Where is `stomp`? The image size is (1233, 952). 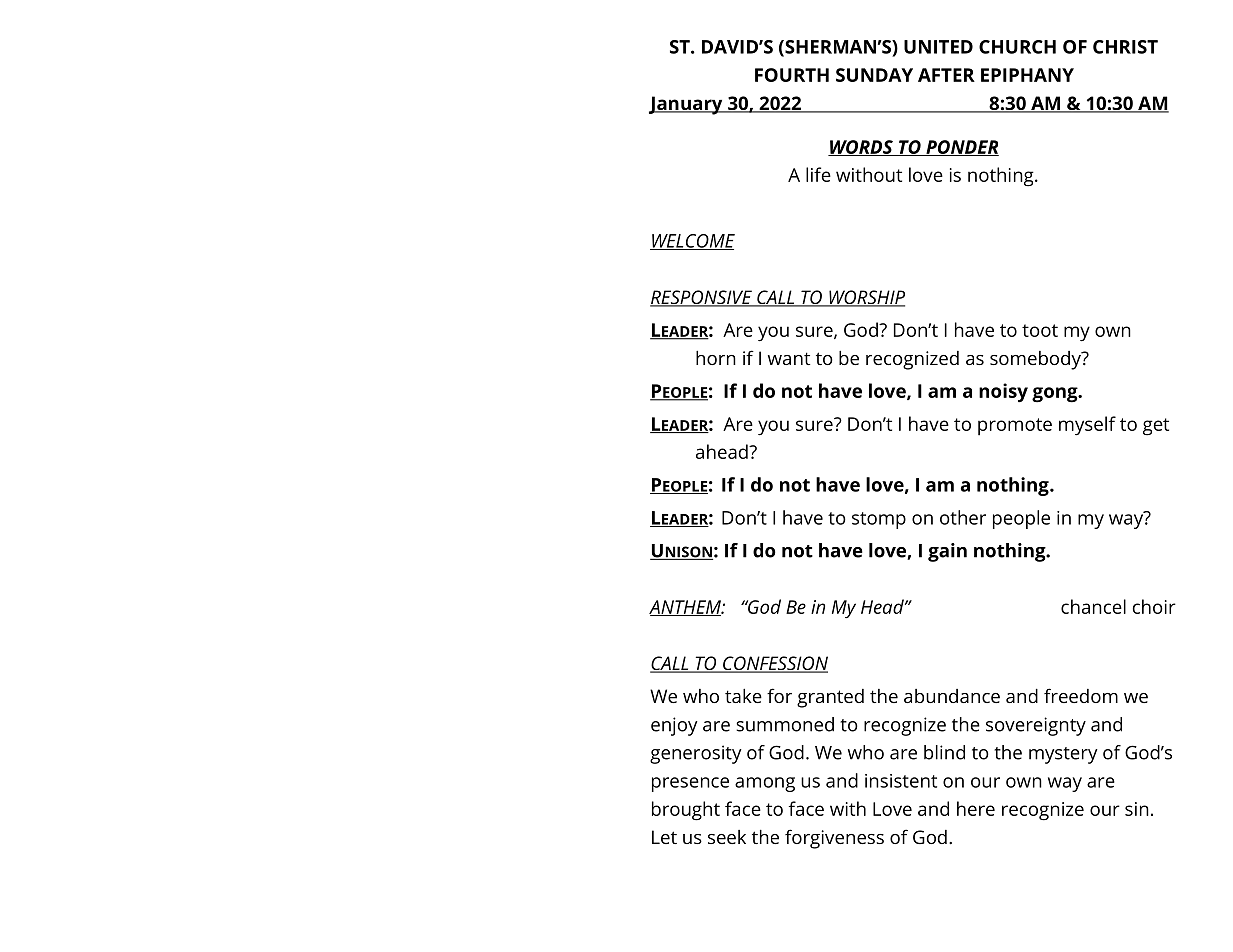
stomp is located at coordinates (879, 520).
